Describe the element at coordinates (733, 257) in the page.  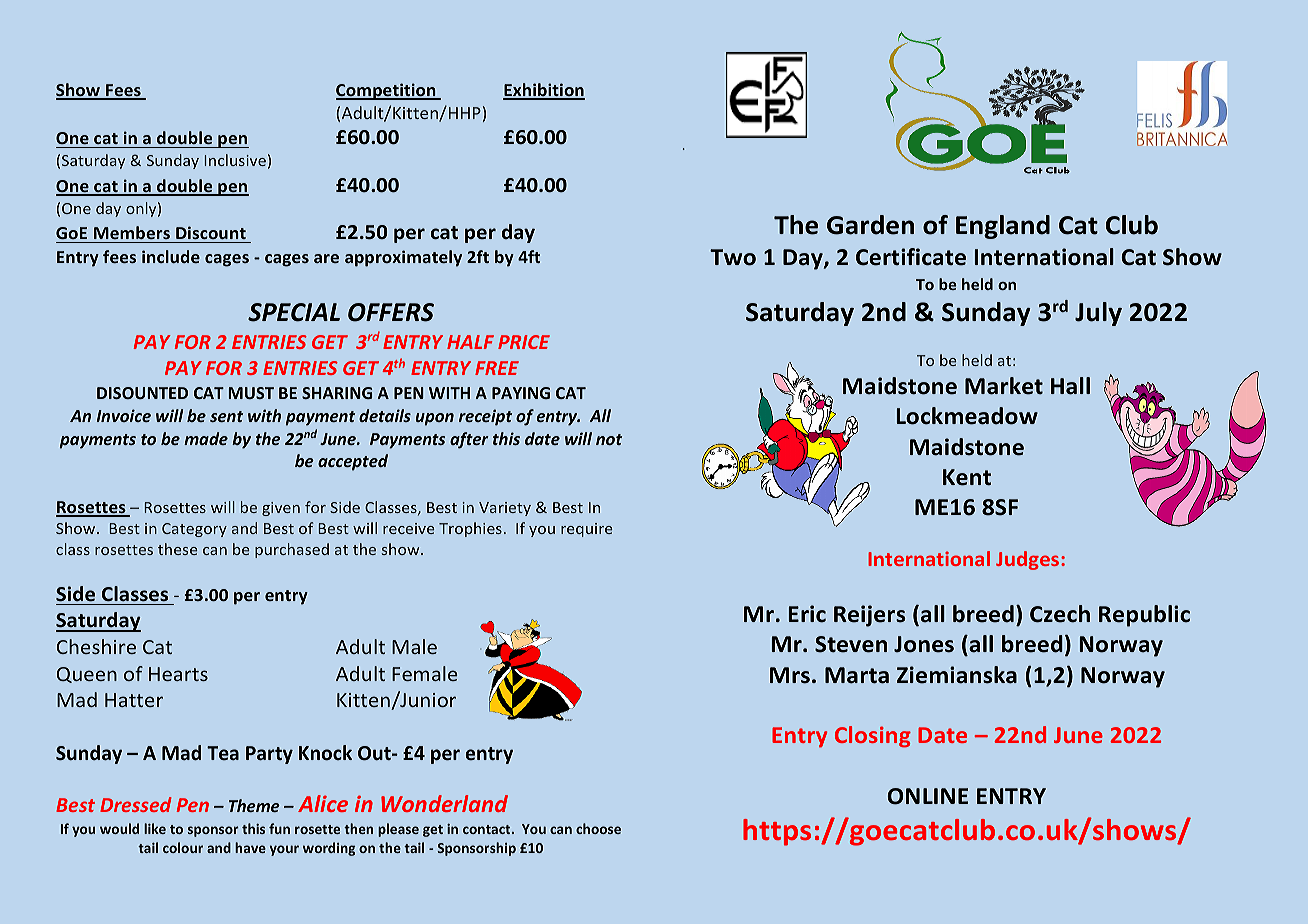
I see `Two` at that location.
